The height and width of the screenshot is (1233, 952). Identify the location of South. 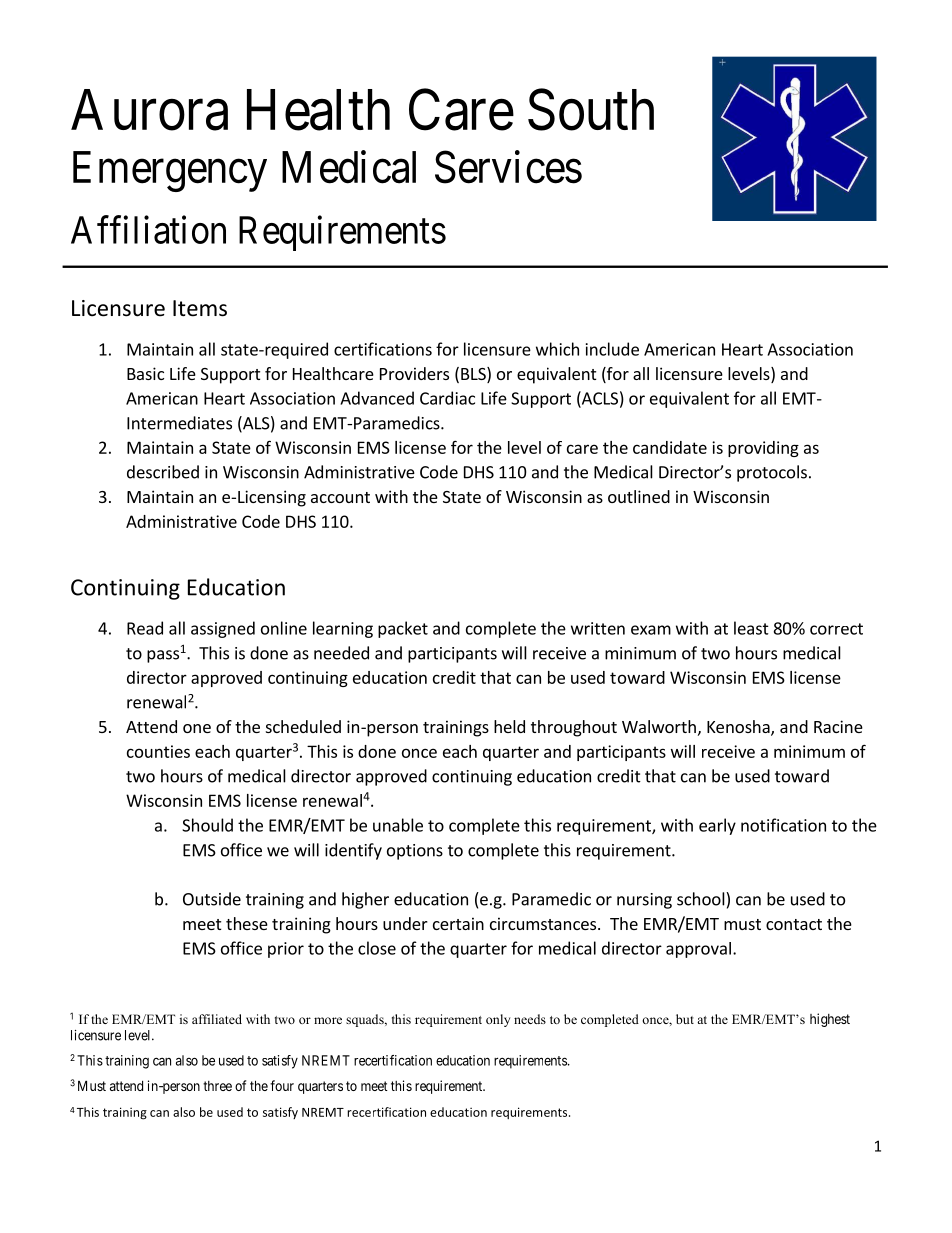
(591, 110).
